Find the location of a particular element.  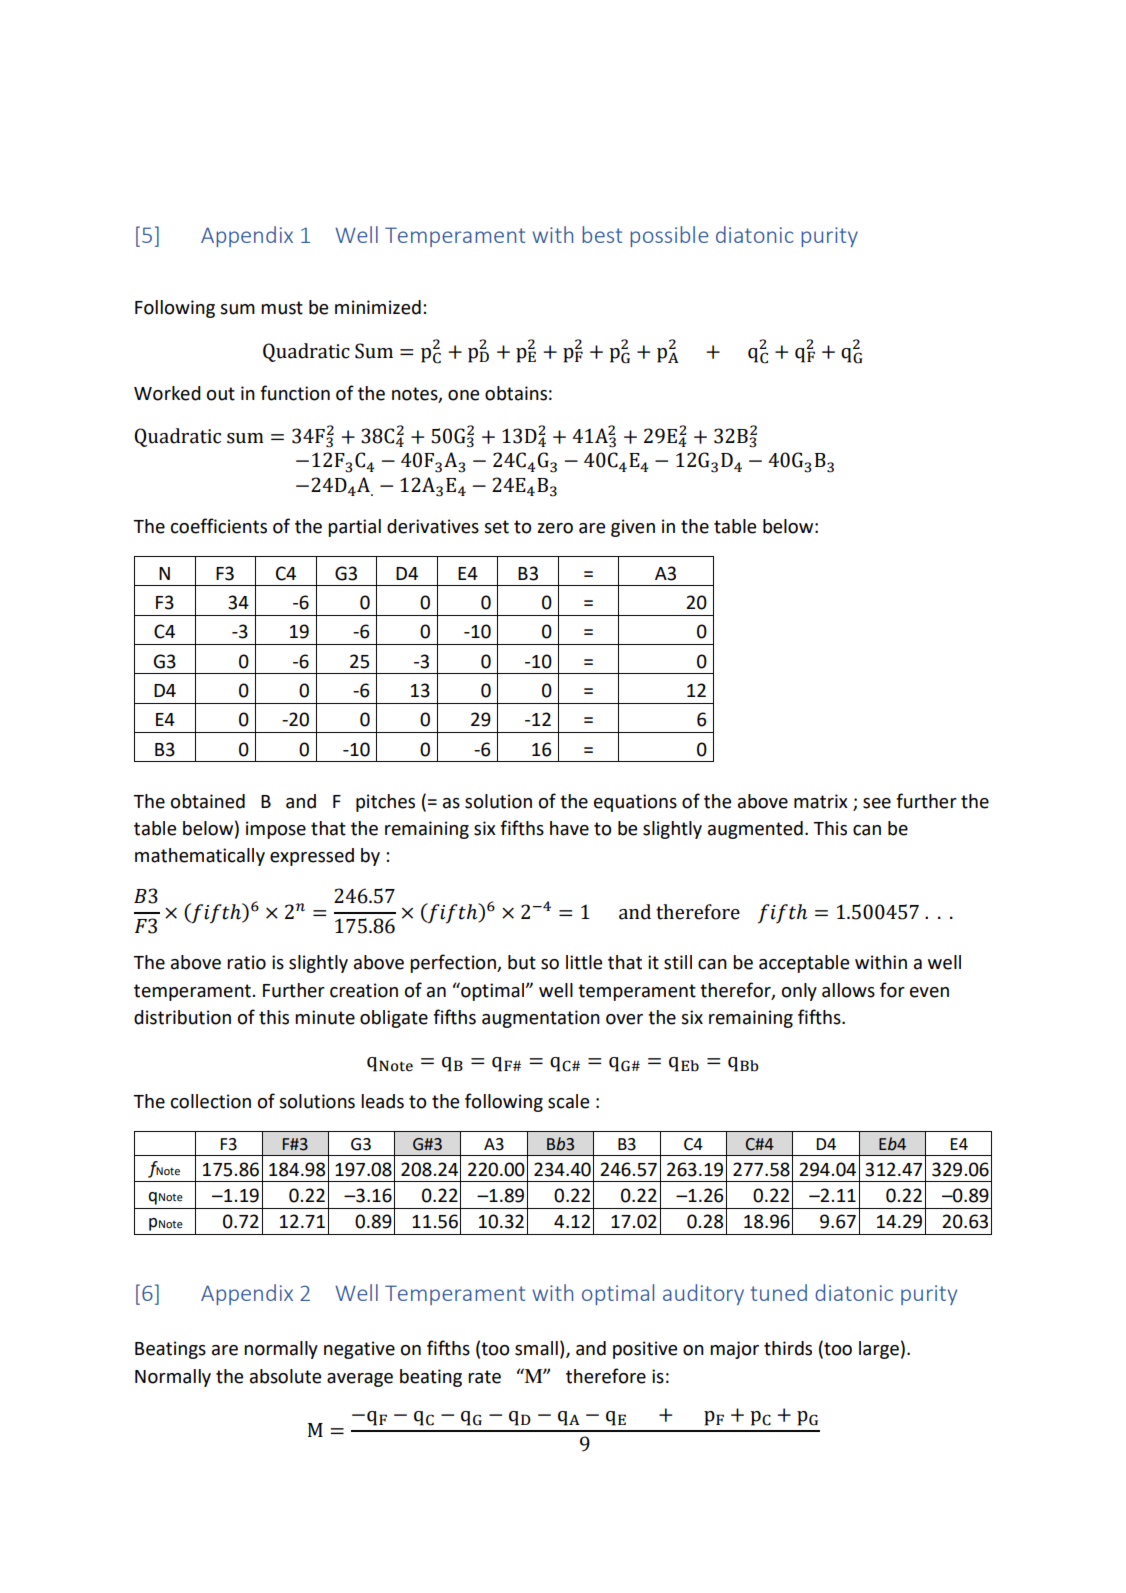

zero is located at coordinates (555, 528).
